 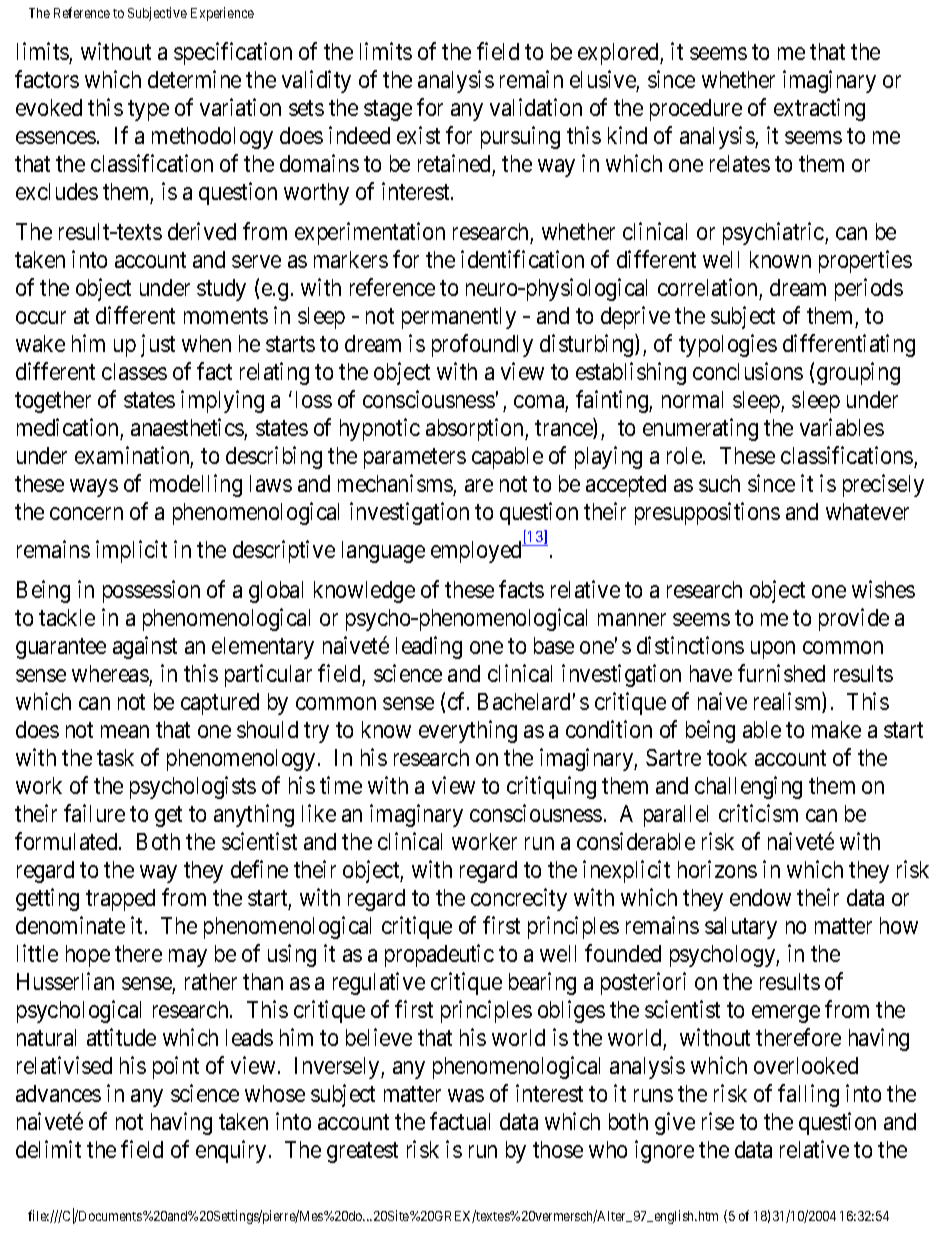 I want to click on determine, so click(x=194, y=79).
